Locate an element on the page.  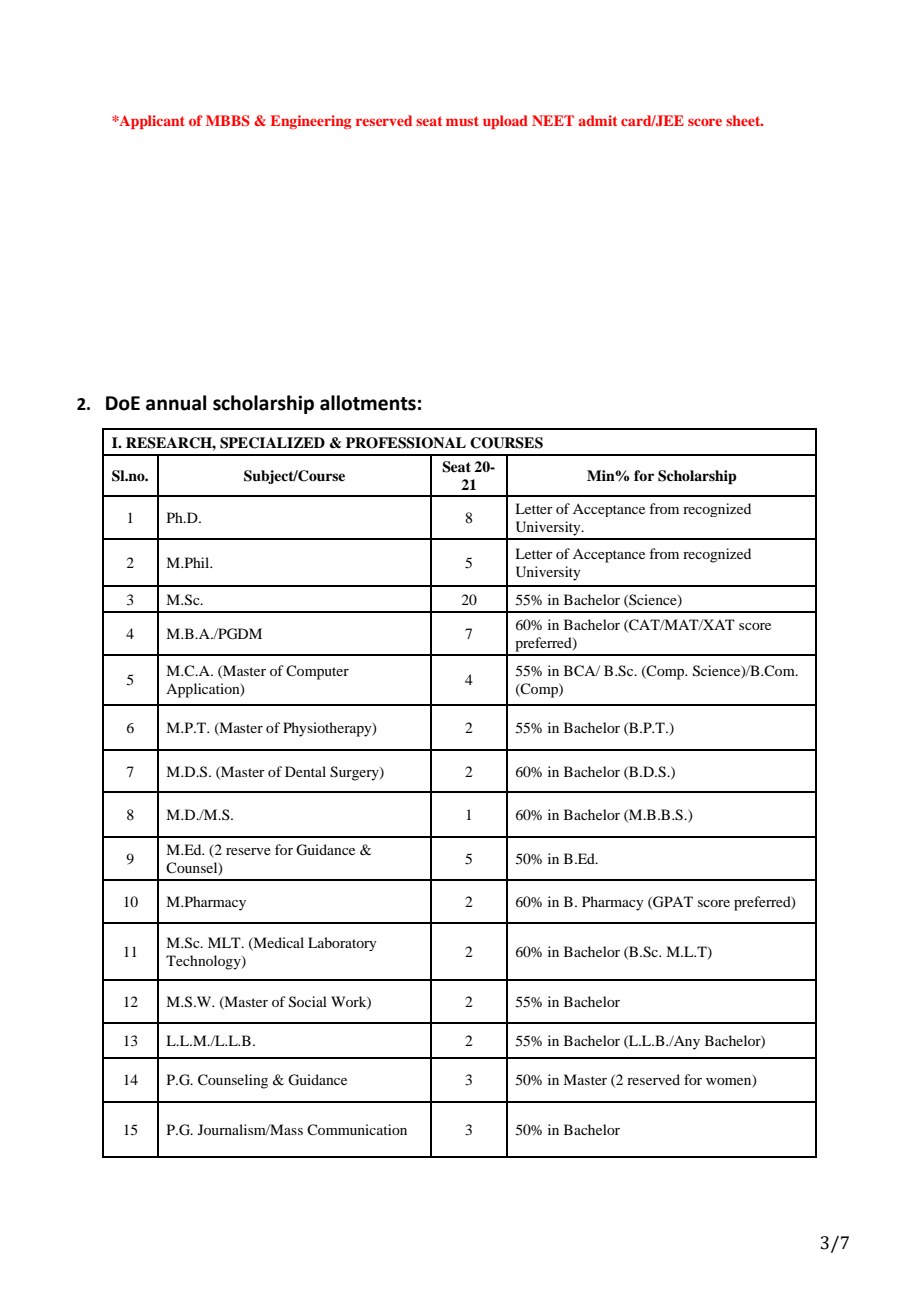
must is located at coordinates (462, 121).
